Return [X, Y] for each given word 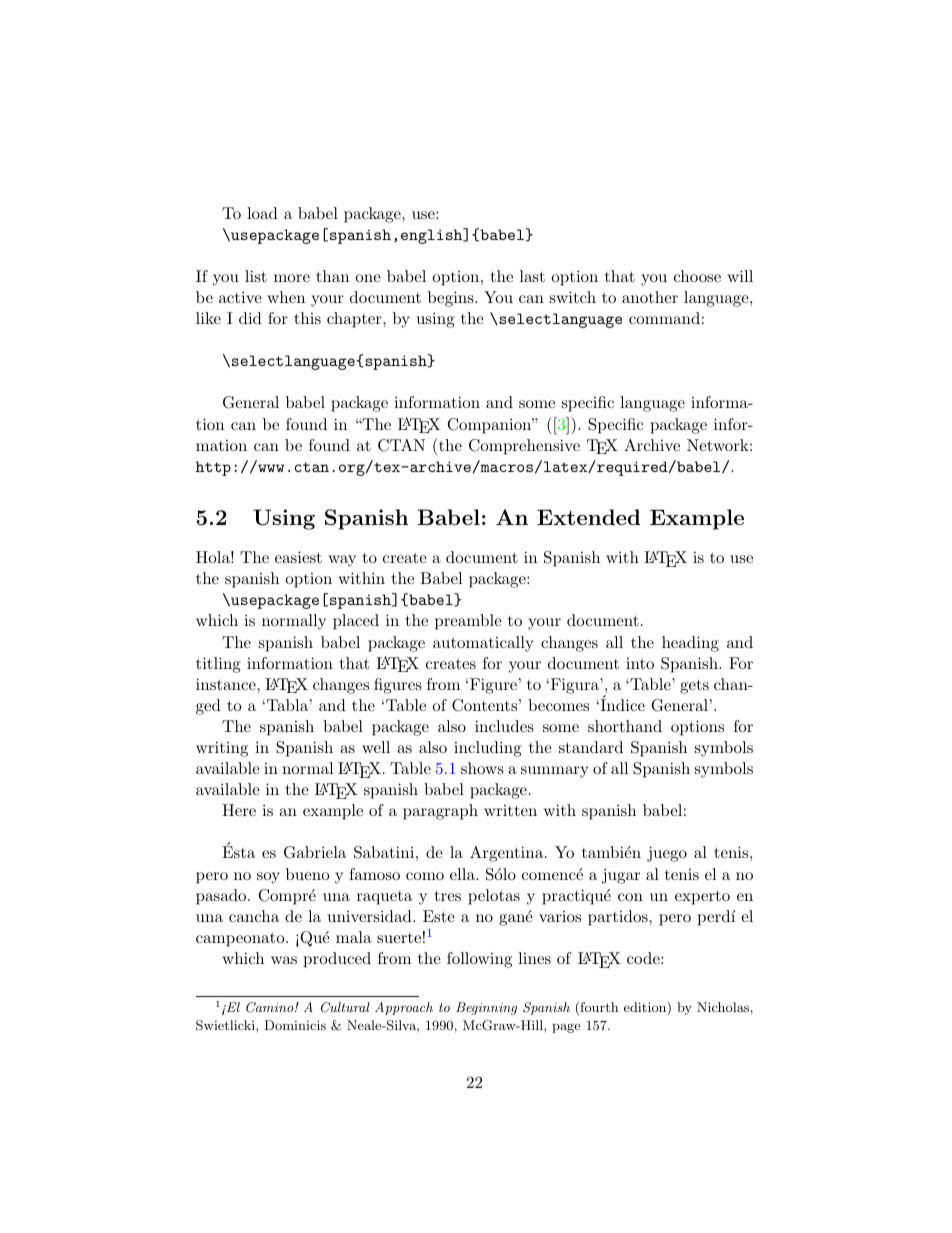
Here [239, 810]
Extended [588, 517]
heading [690, 644]
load [262, 213]
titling [218, 665]
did [250, 318]
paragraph [440, 812]
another [650, 297]
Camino [271, 1007]
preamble [468, 622]
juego [667, 854]
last [532, 276]
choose [697, 276]
